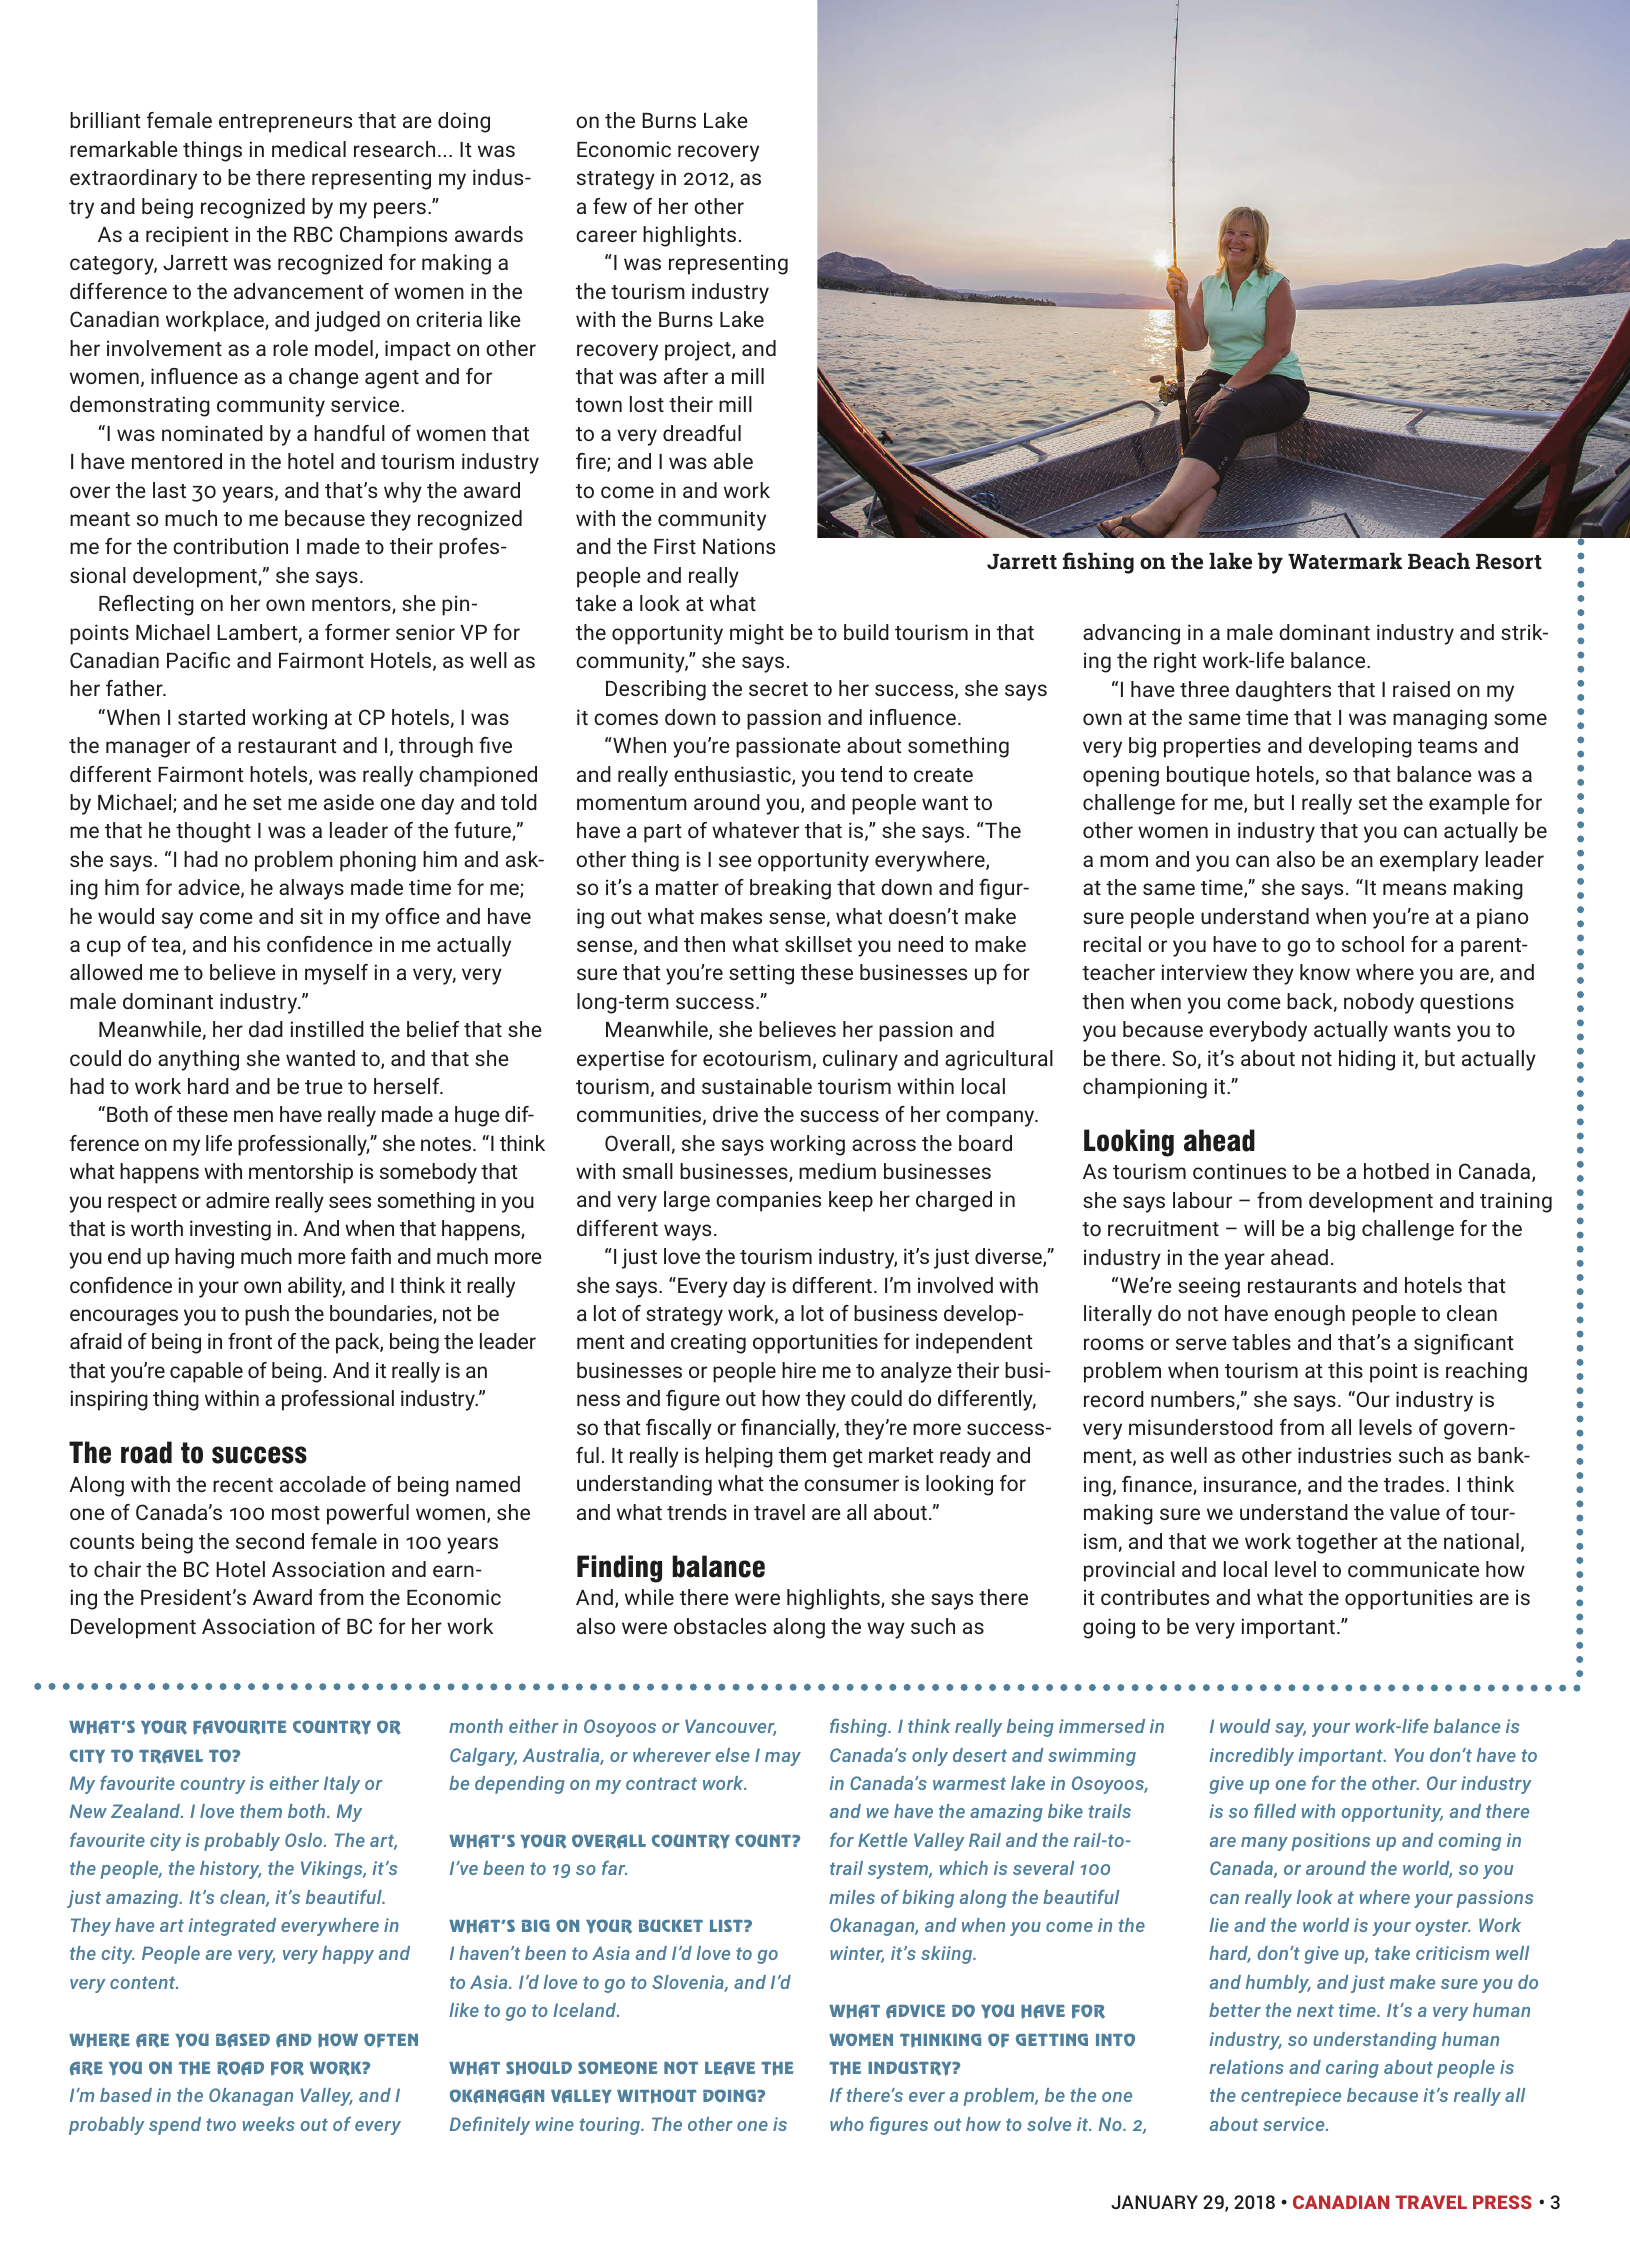  What do you see at coordinates (837, 1171) in the image?
I see `medium` at bounding box center [837, 1171].
